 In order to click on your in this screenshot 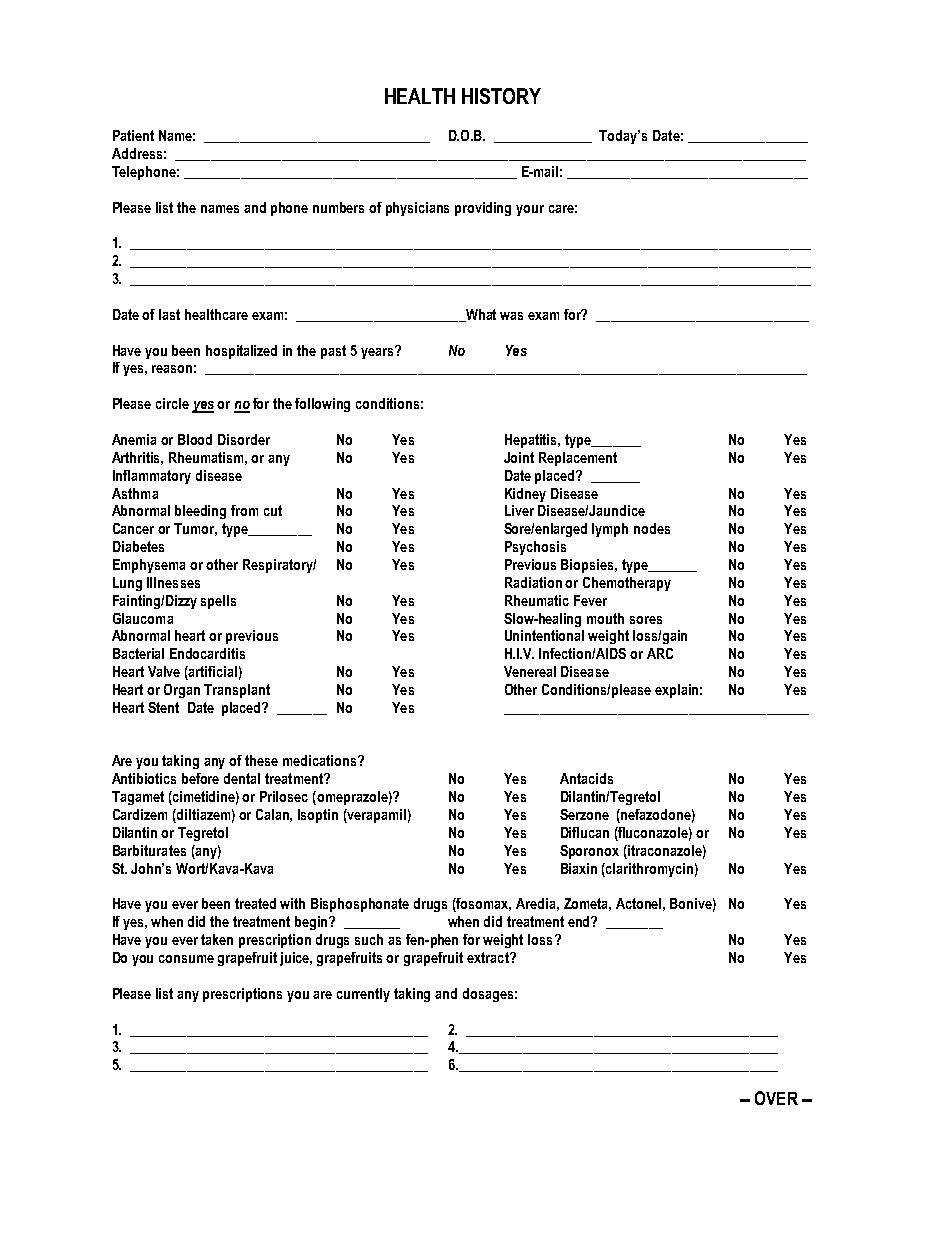, I will do `click(530, 210)`.
